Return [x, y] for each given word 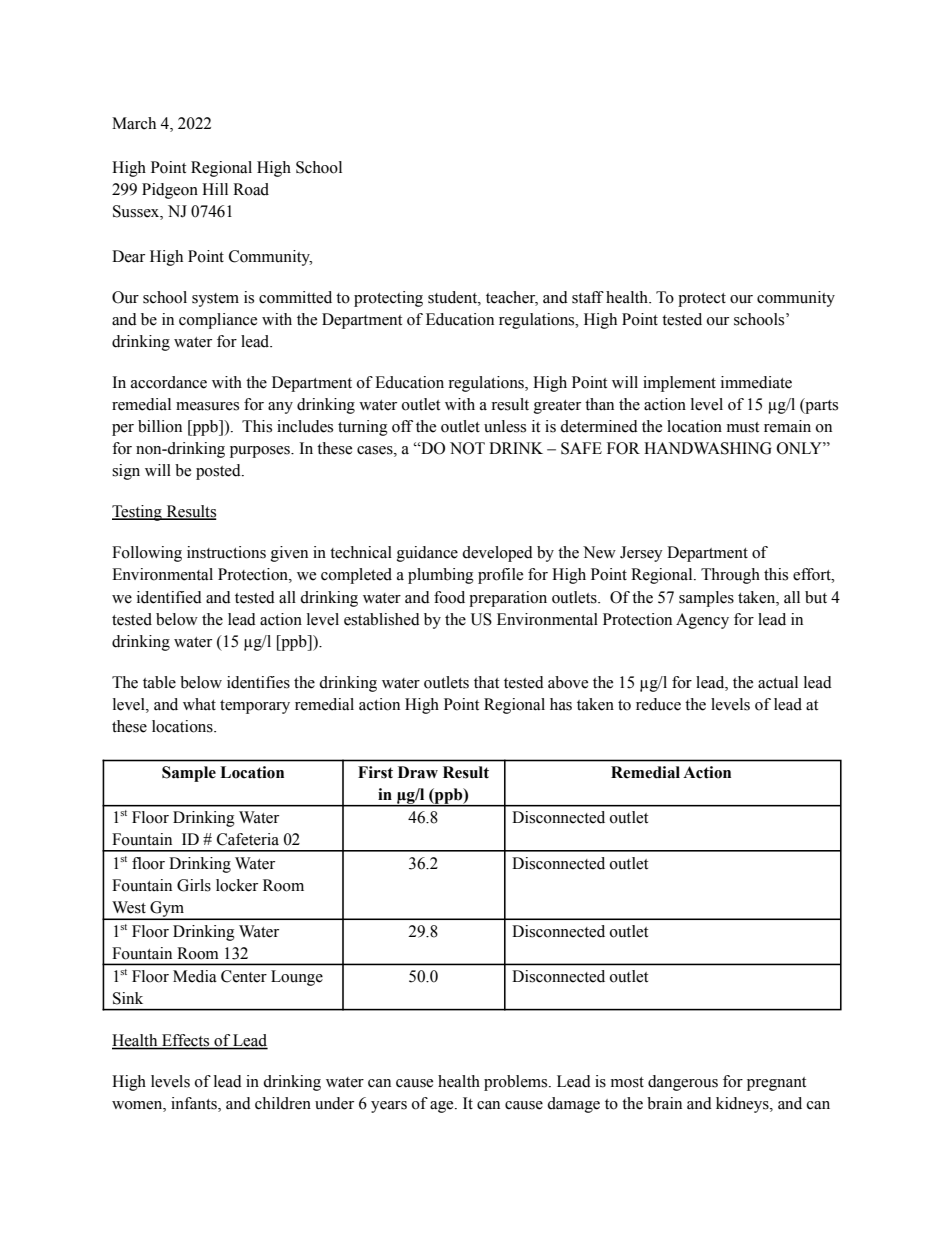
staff [588, 297]
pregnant [776, 1084]
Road [251, 189]
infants [195, 1104]
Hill [215, 189]
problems [517, 1083]
